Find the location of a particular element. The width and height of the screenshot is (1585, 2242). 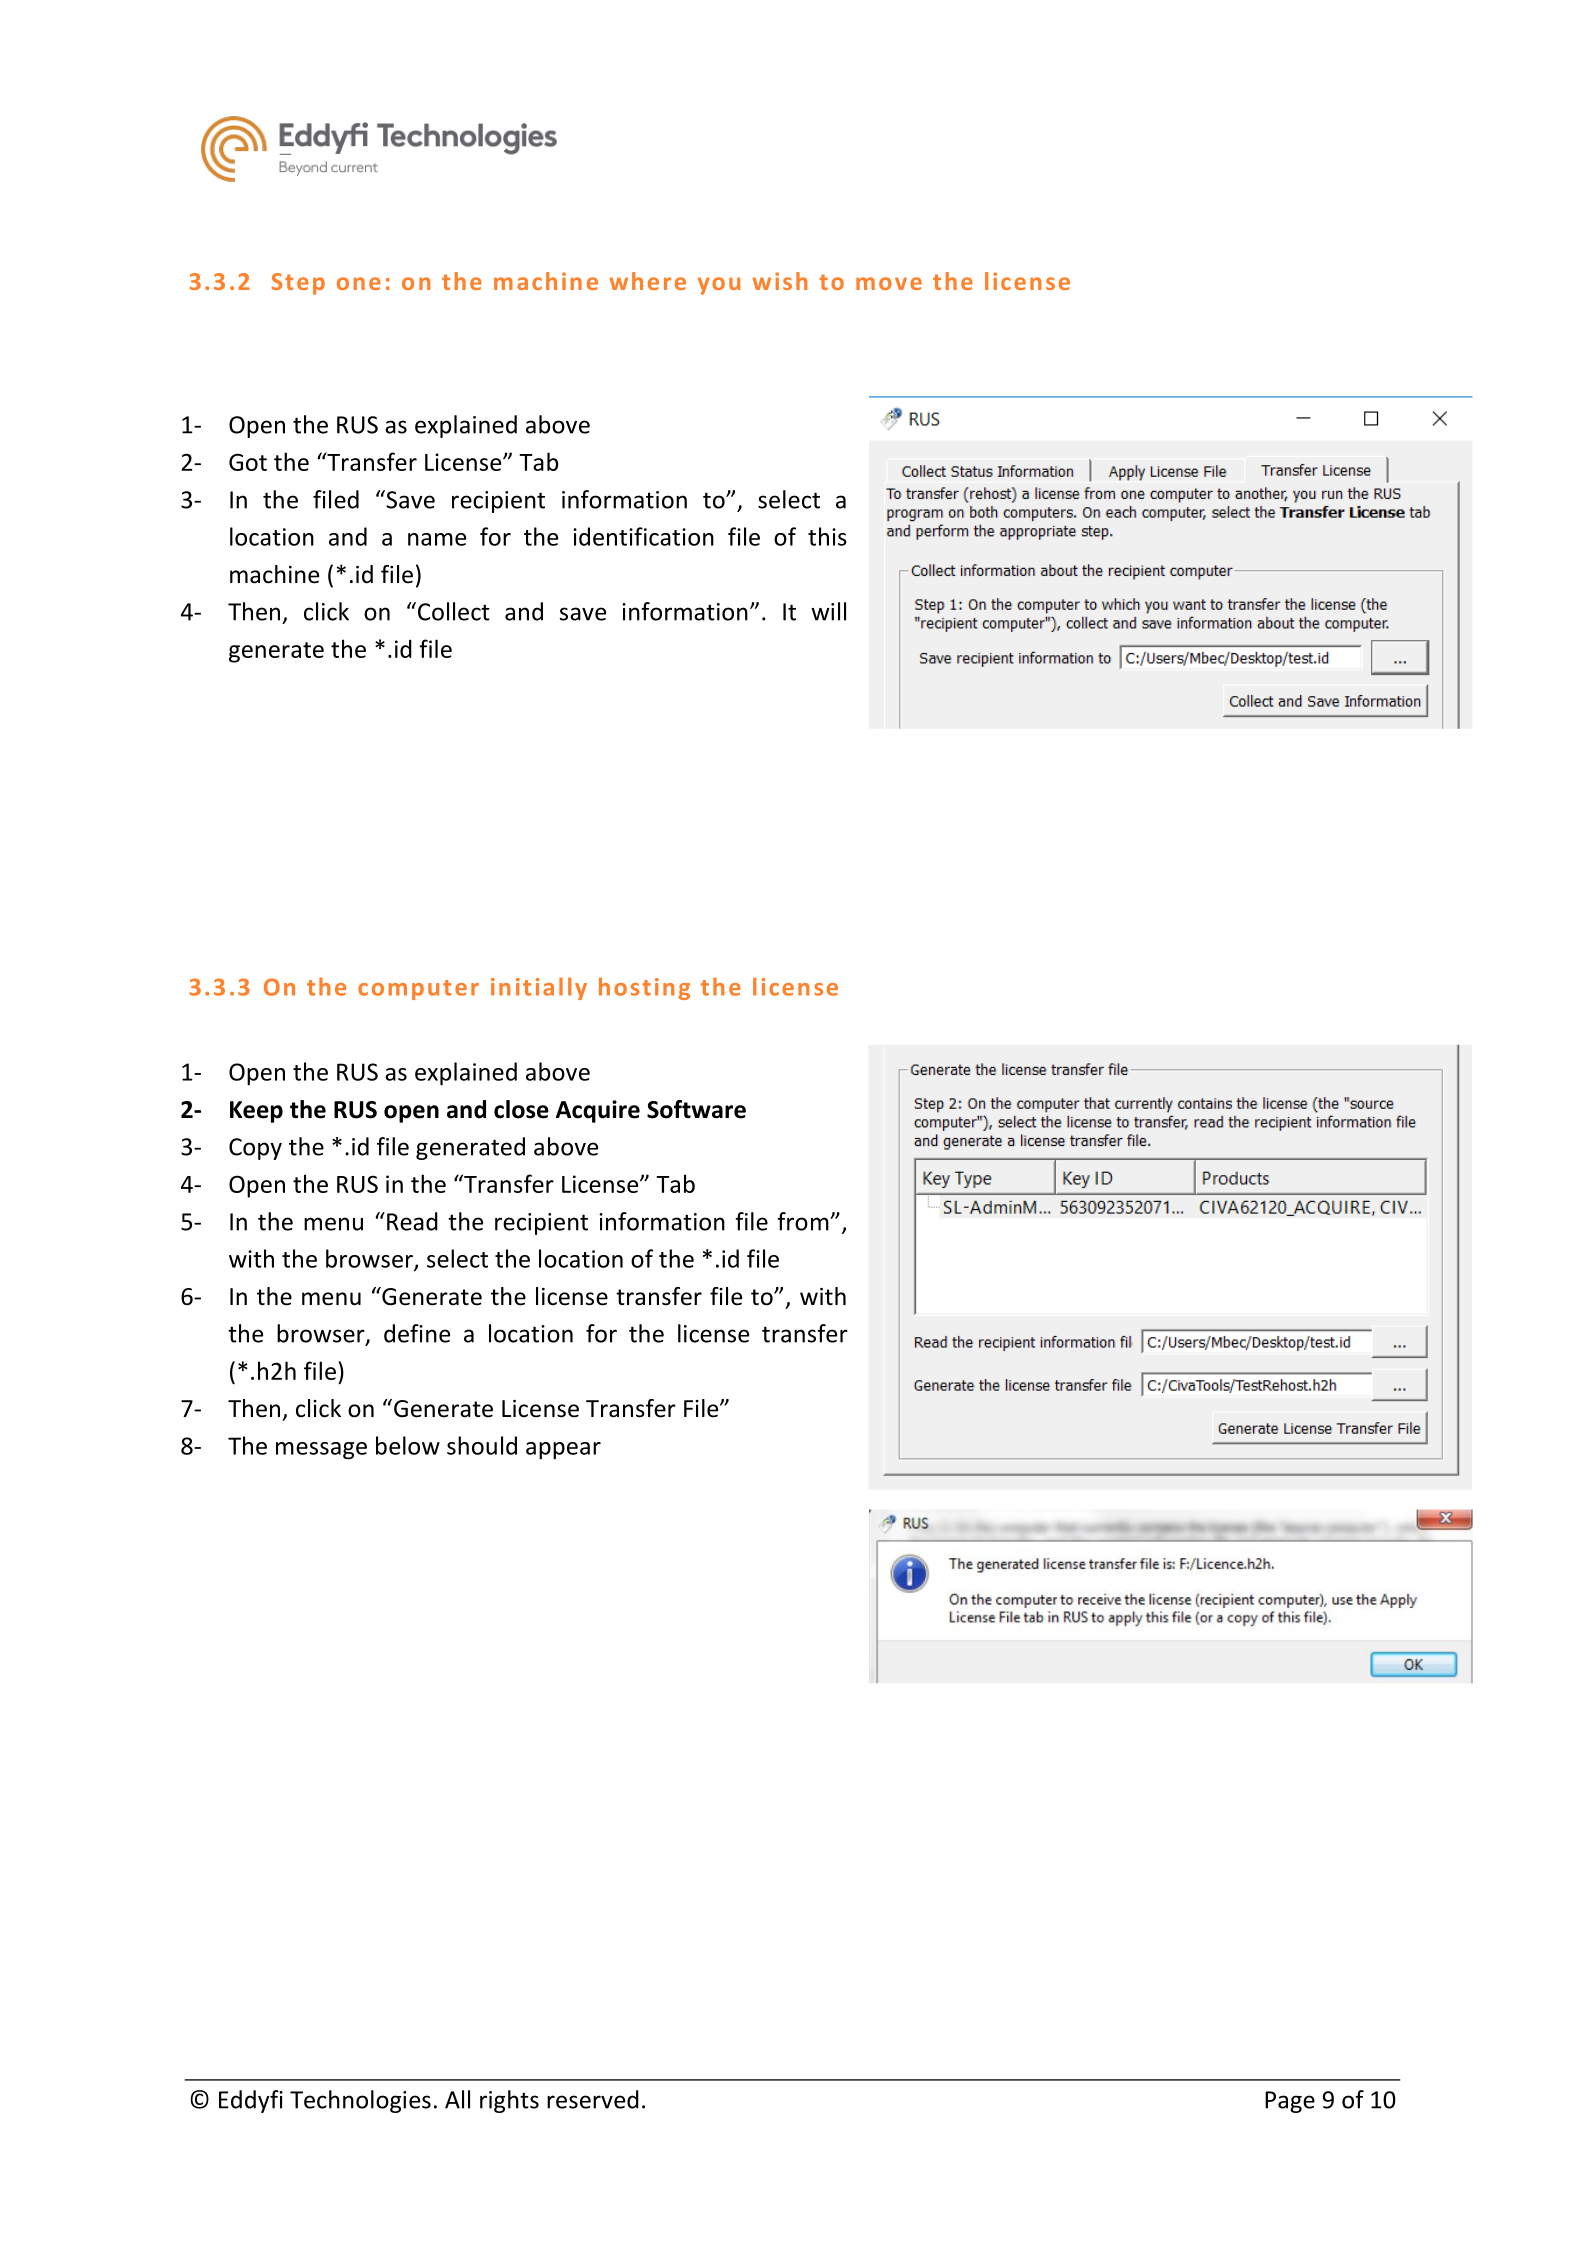

one is located at coordinates (359, 283).
